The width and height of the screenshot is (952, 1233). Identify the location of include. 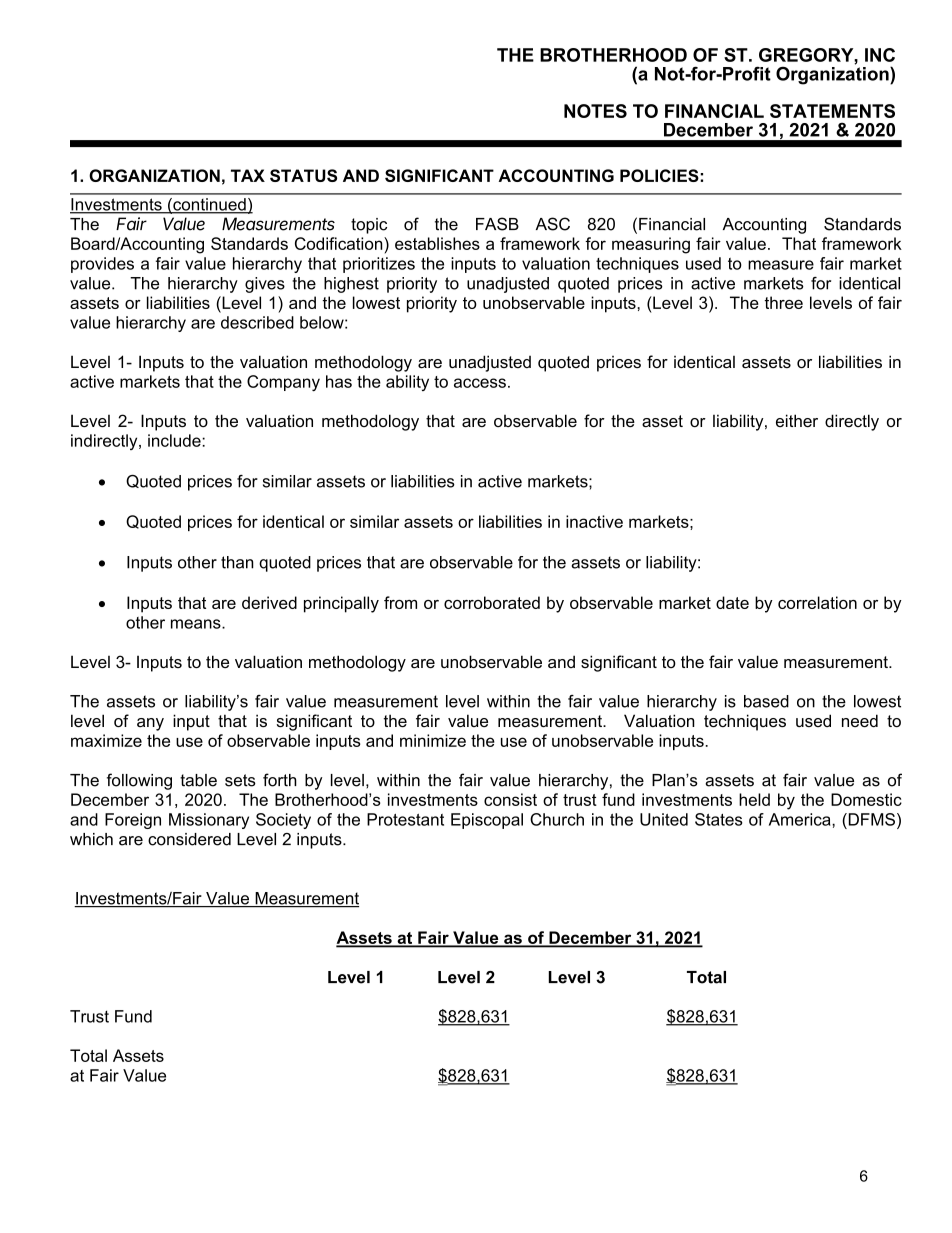
(175, 440).
